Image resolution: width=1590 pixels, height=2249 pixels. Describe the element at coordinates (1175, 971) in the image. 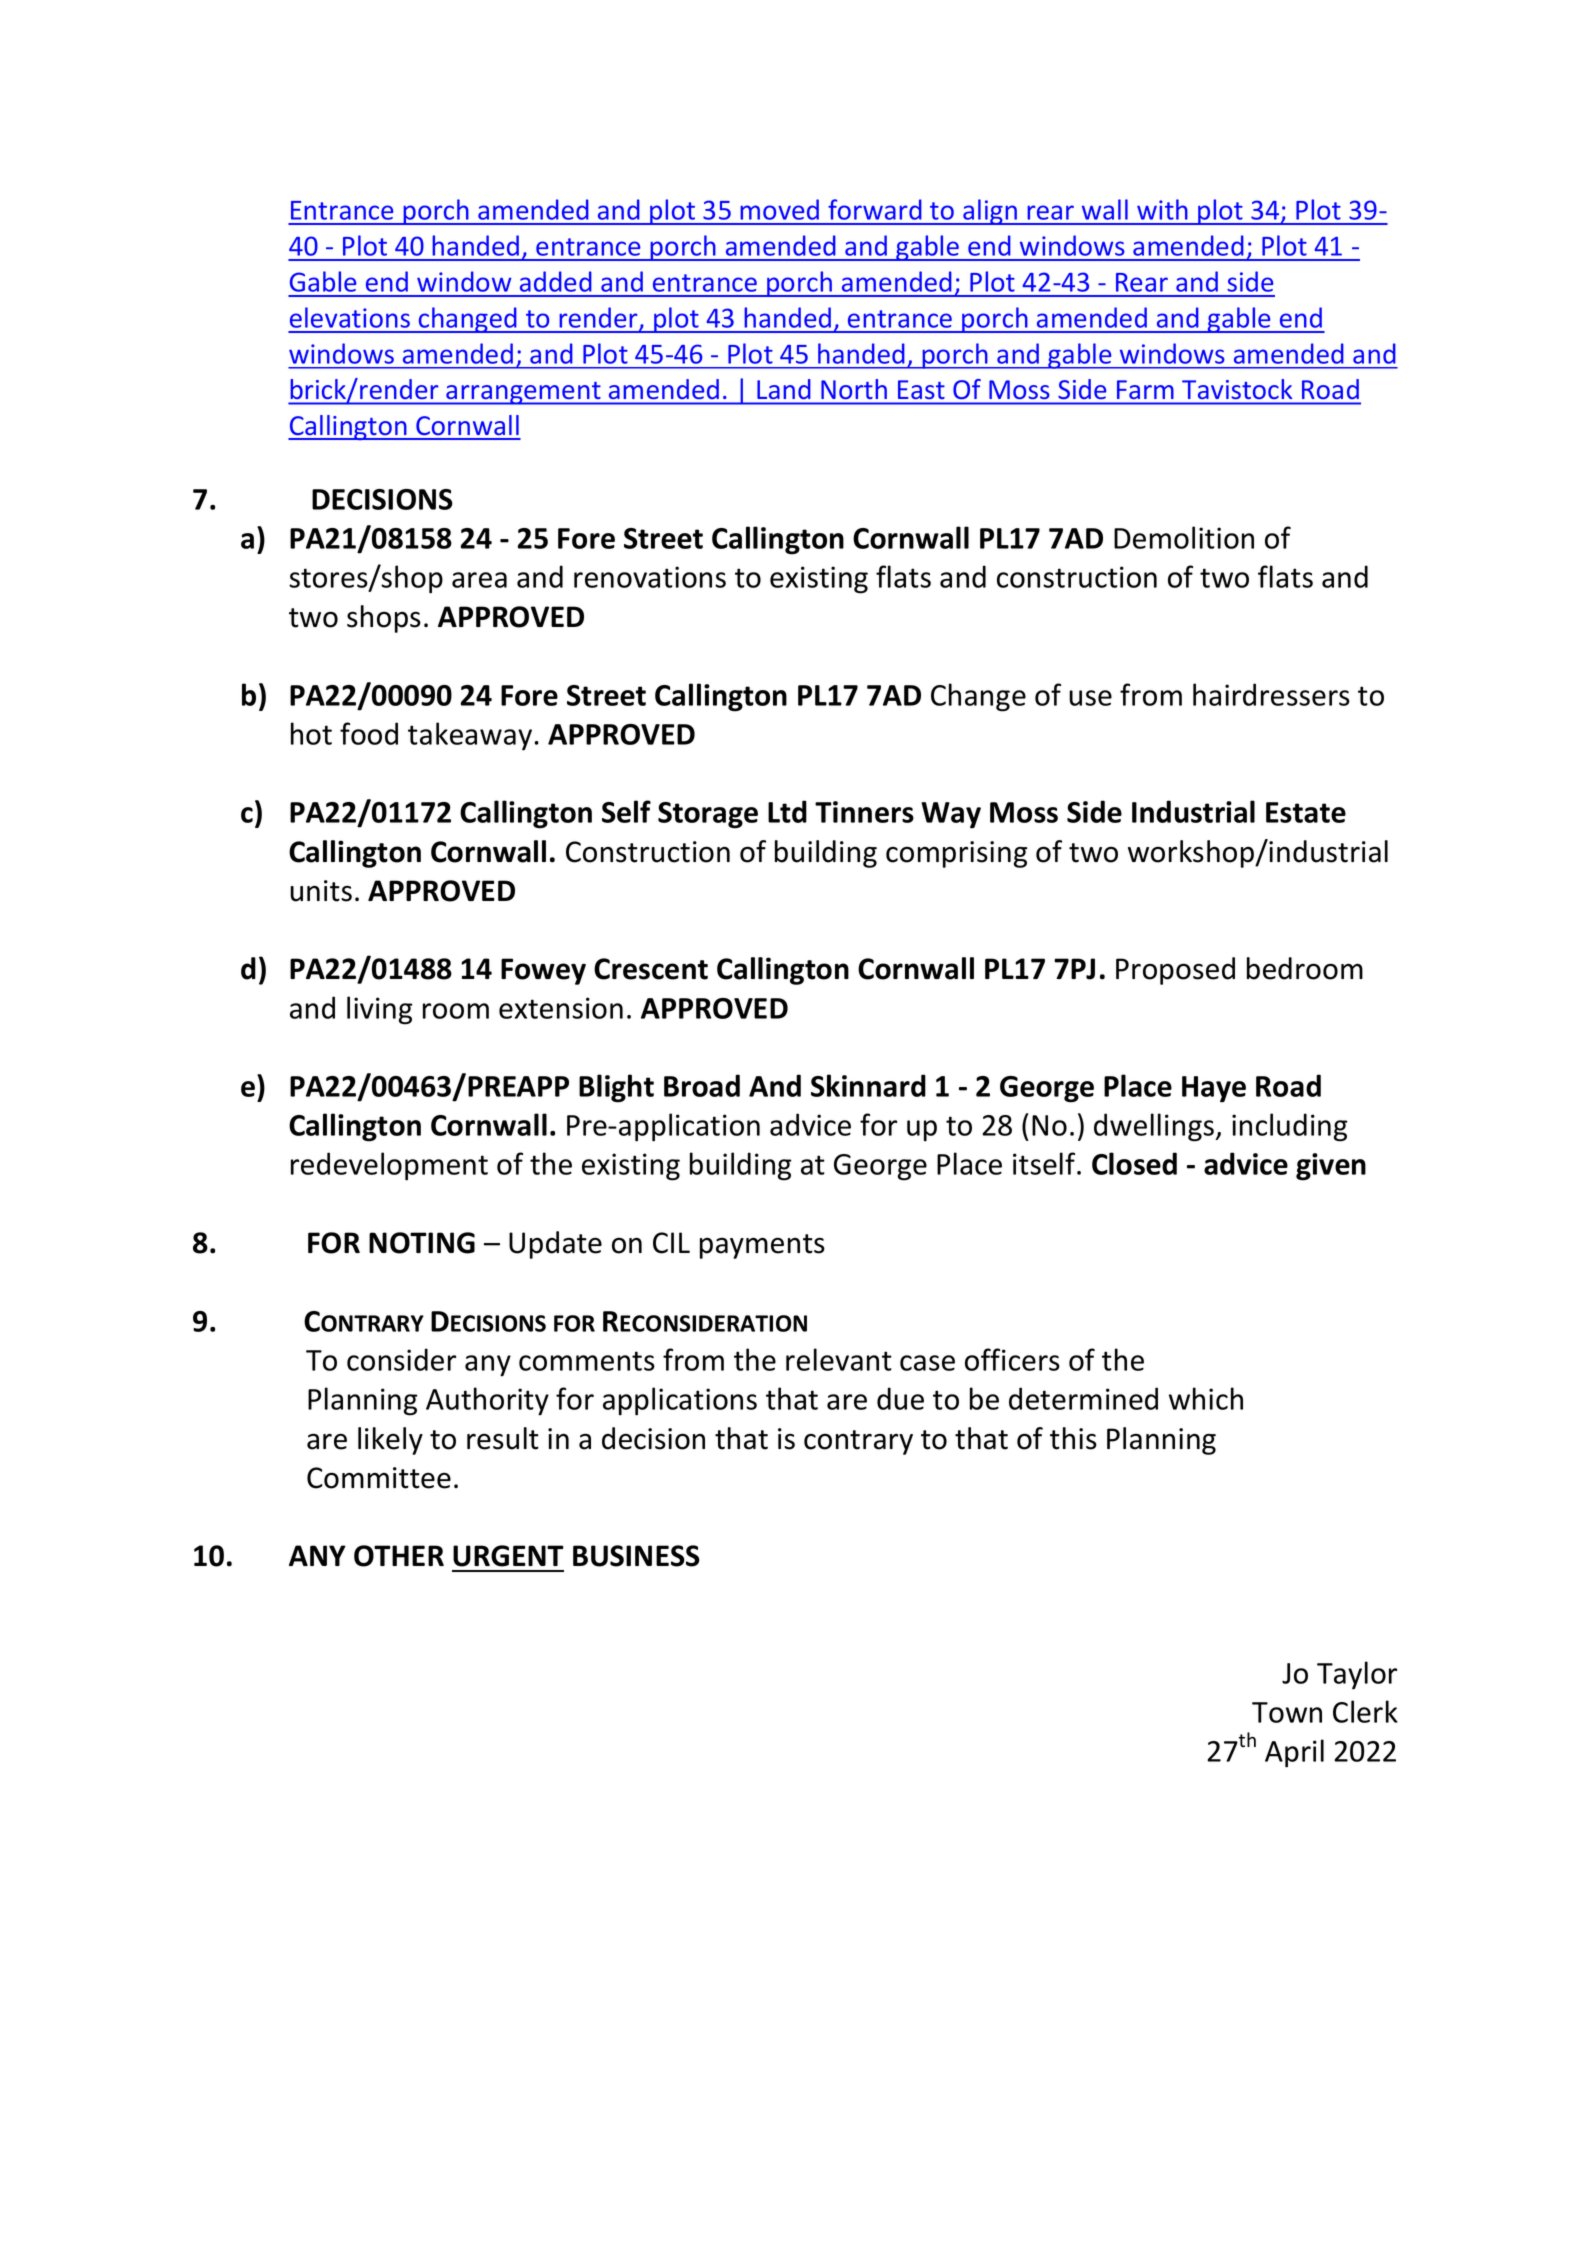

I see `Proposed` at that location.
